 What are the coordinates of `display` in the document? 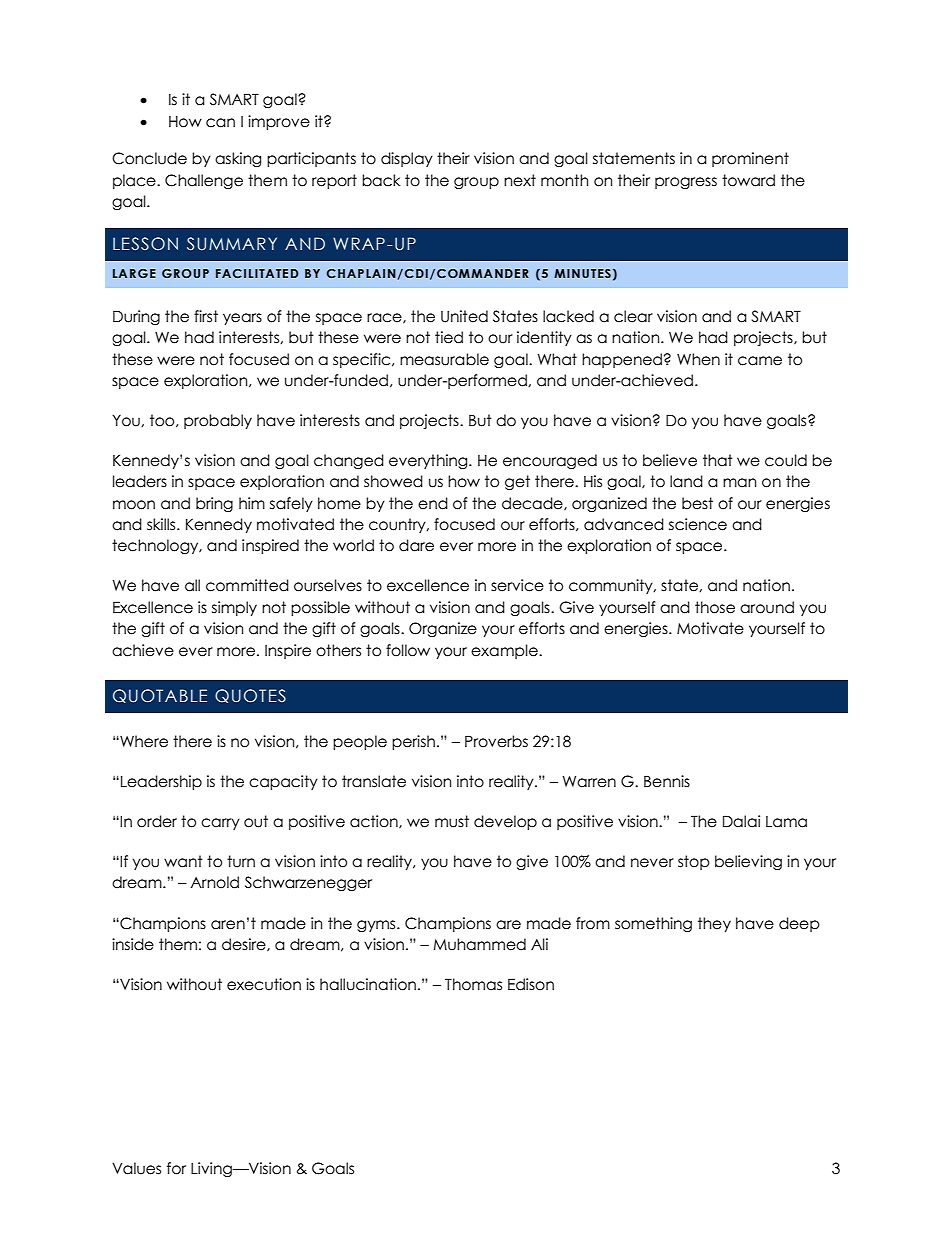 It's located at (407, 159).
